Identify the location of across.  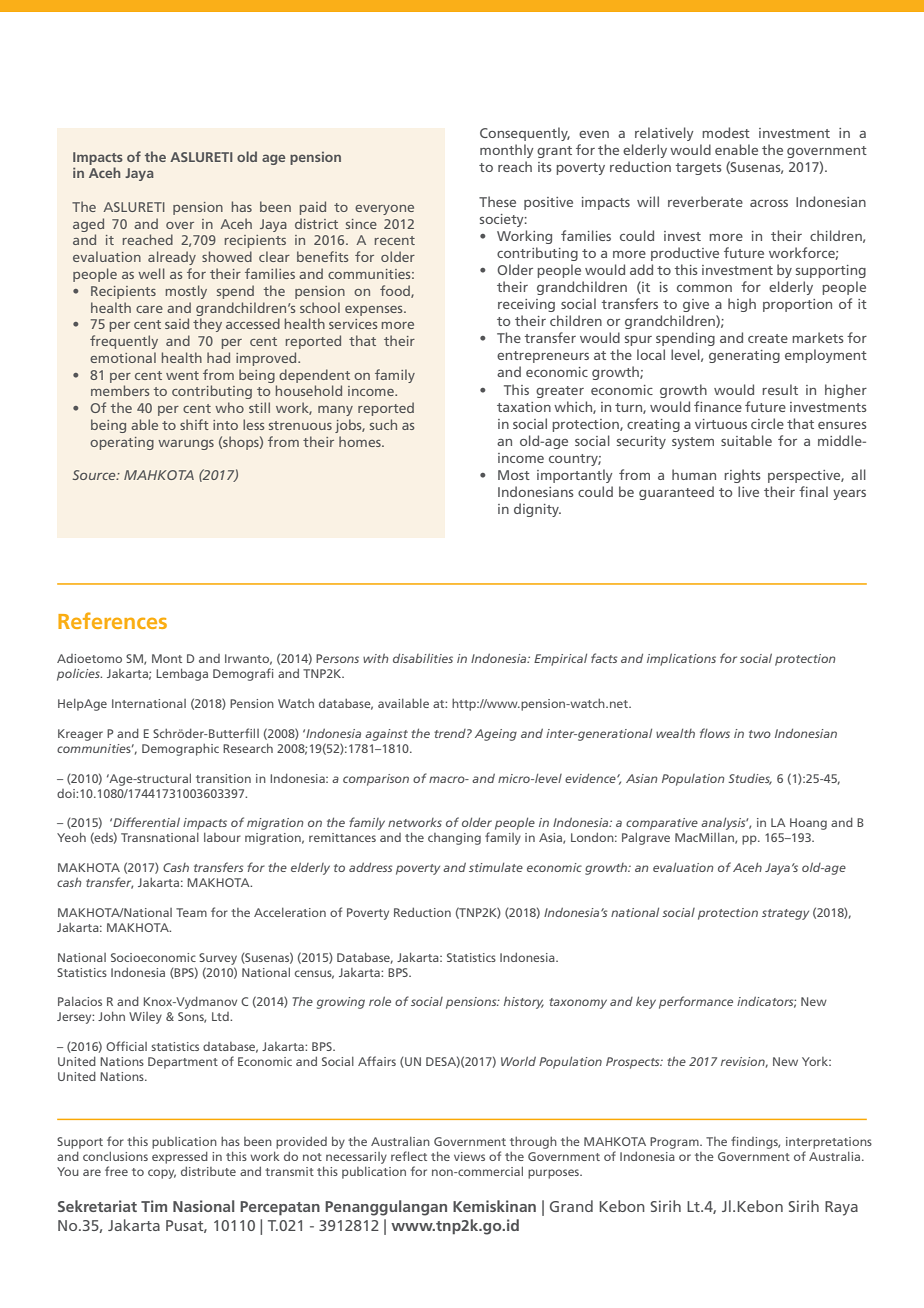
(769, 203).
